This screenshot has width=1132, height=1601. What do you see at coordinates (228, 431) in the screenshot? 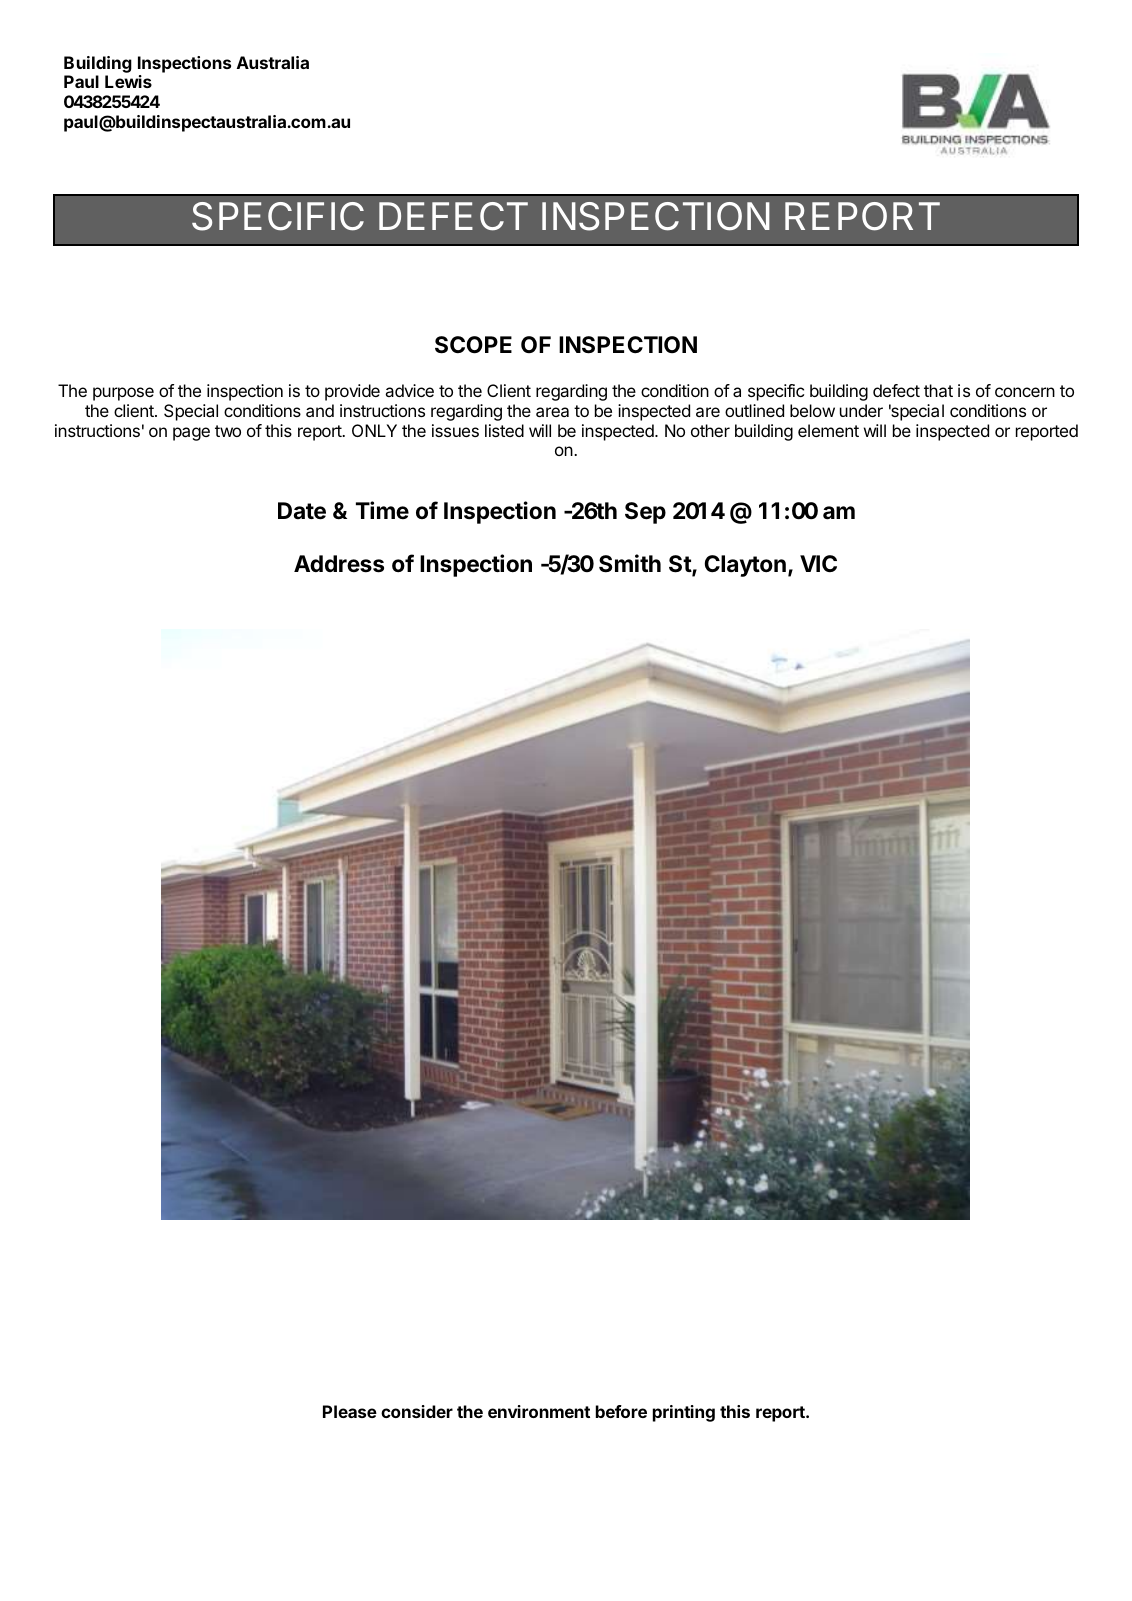
I see `two` at bounding box center [228, 431].
